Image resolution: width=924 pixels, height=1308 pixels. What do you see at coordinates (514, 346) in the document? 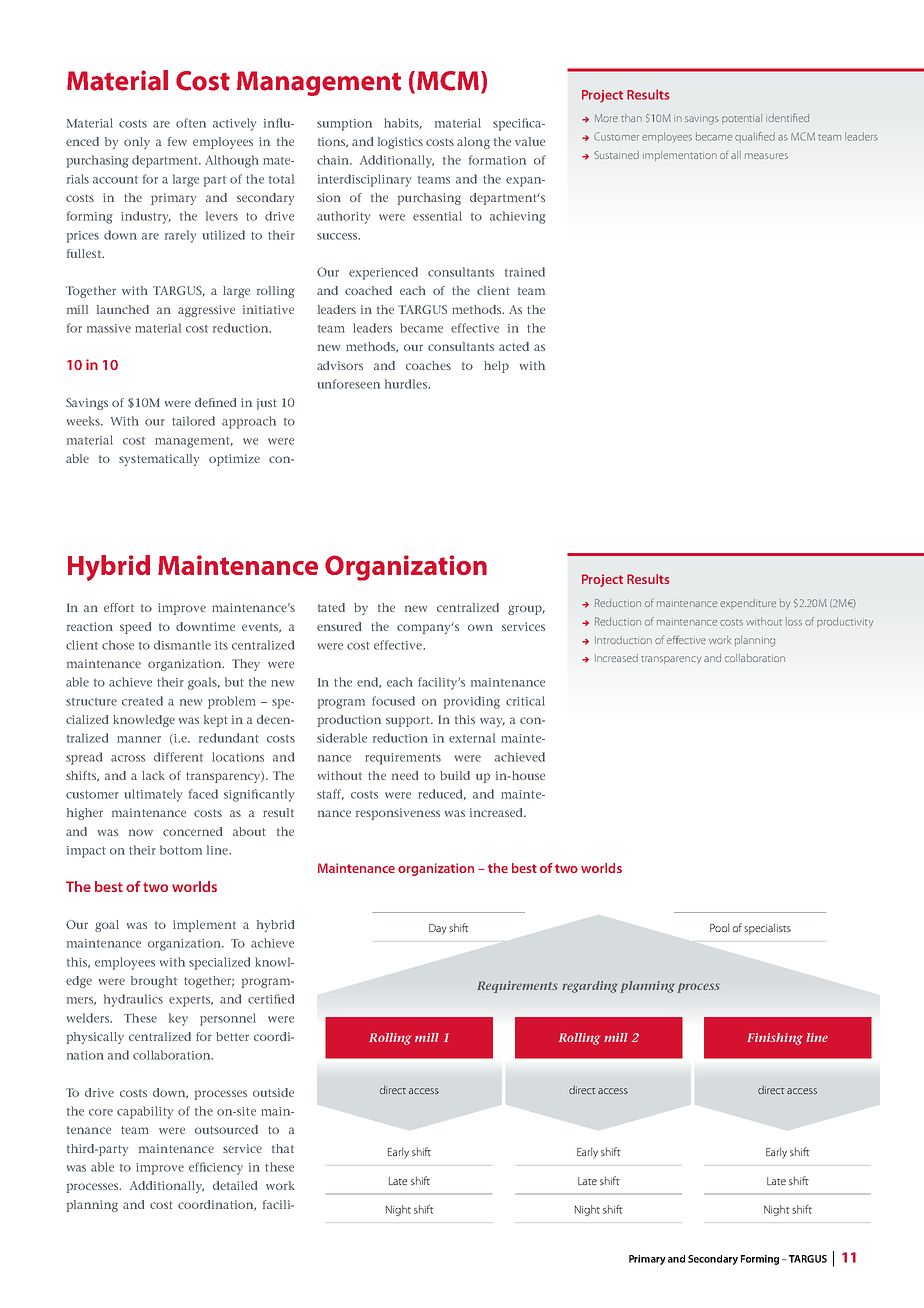
I see `acted` at bounding box center [514, 346].
